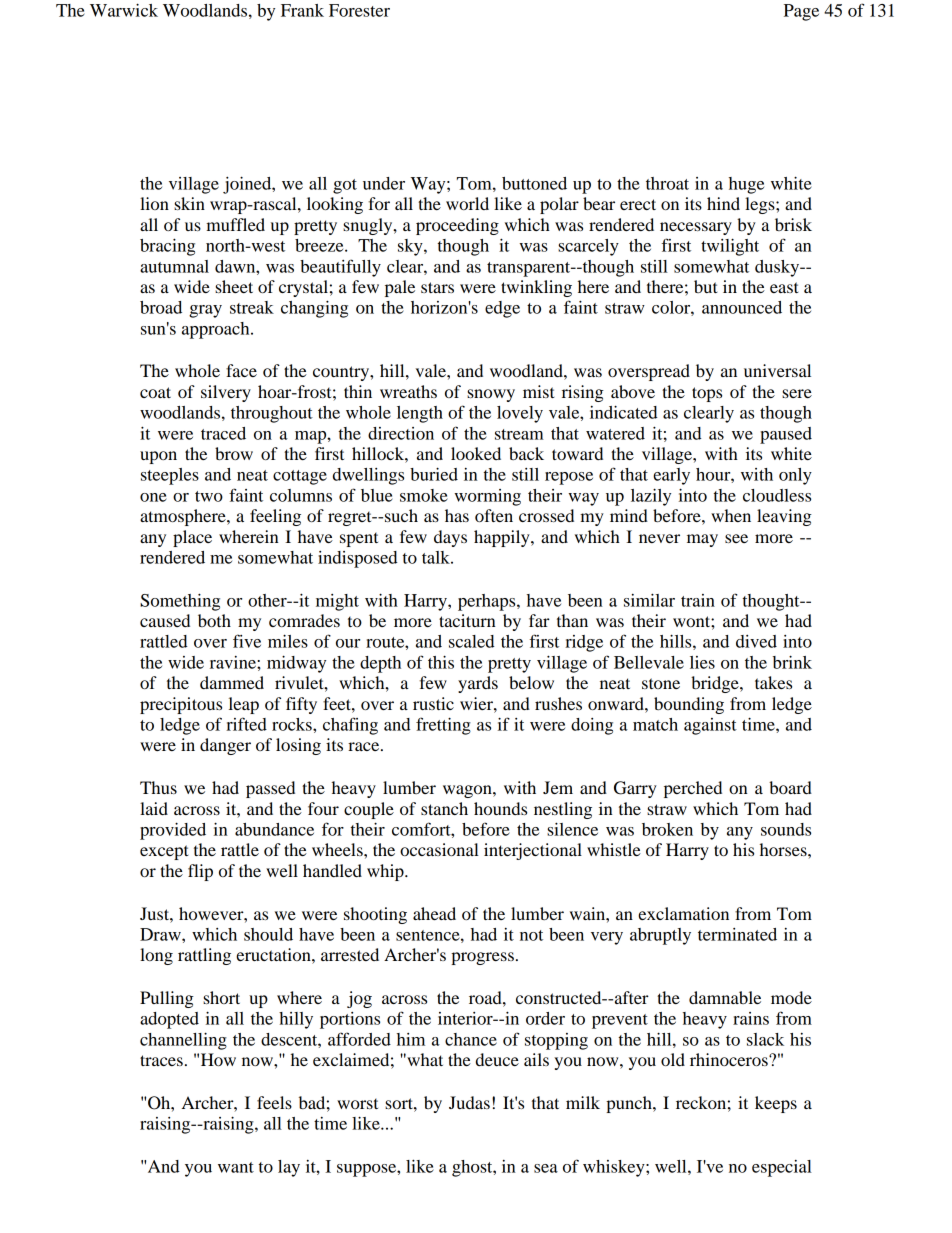 The width and height of the screenshot is (952, 1233). Describe the element at coordinates (731, 515) in the screenshot. I see `when` at that location.
